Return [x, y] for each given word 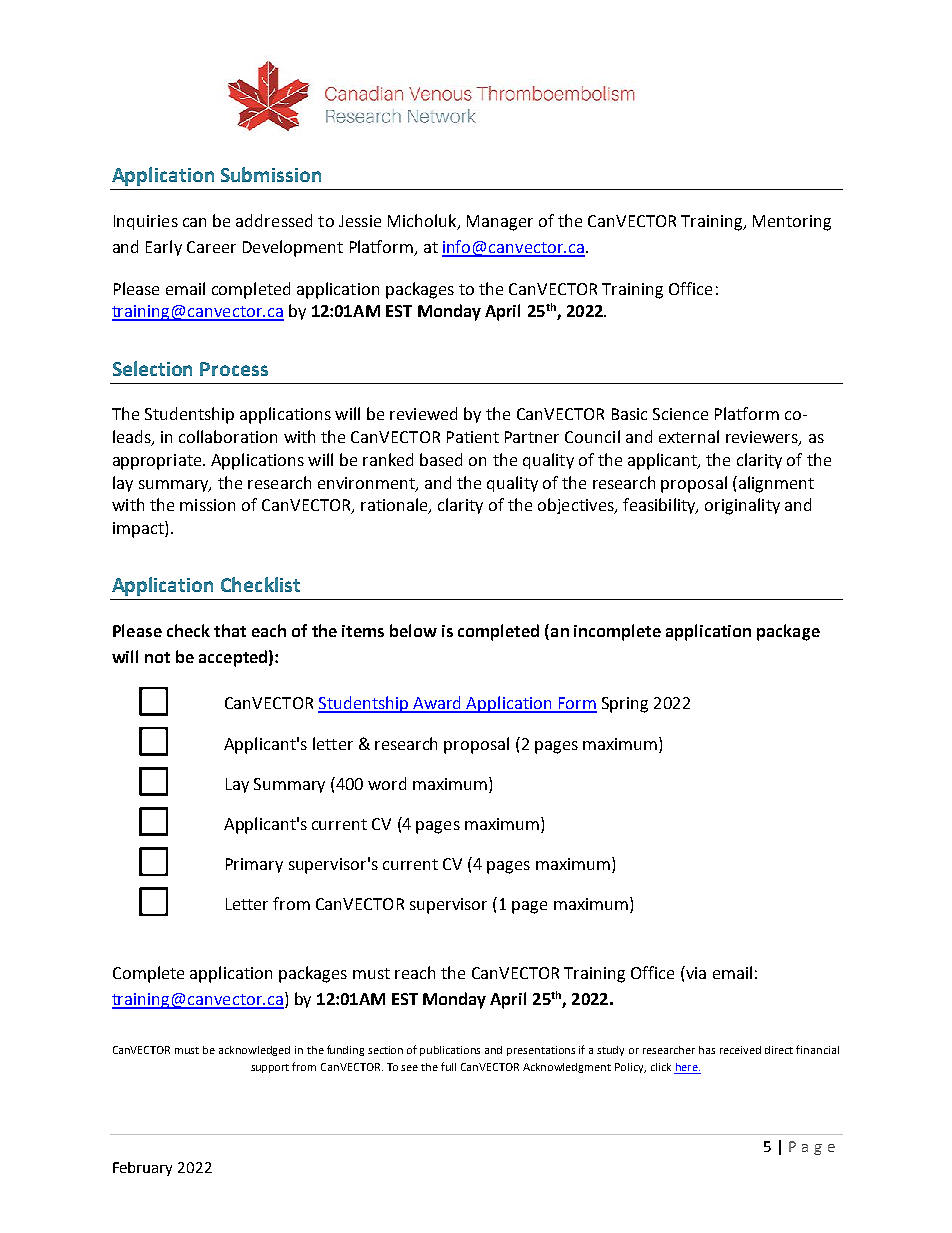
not [157, 657]
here [687, 1068]
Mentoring [792, 223]
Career [211, 247]
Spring [625, 705]
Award [437, 704]
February [142, 1169]
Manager [500, 223]
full [448, 1066]
